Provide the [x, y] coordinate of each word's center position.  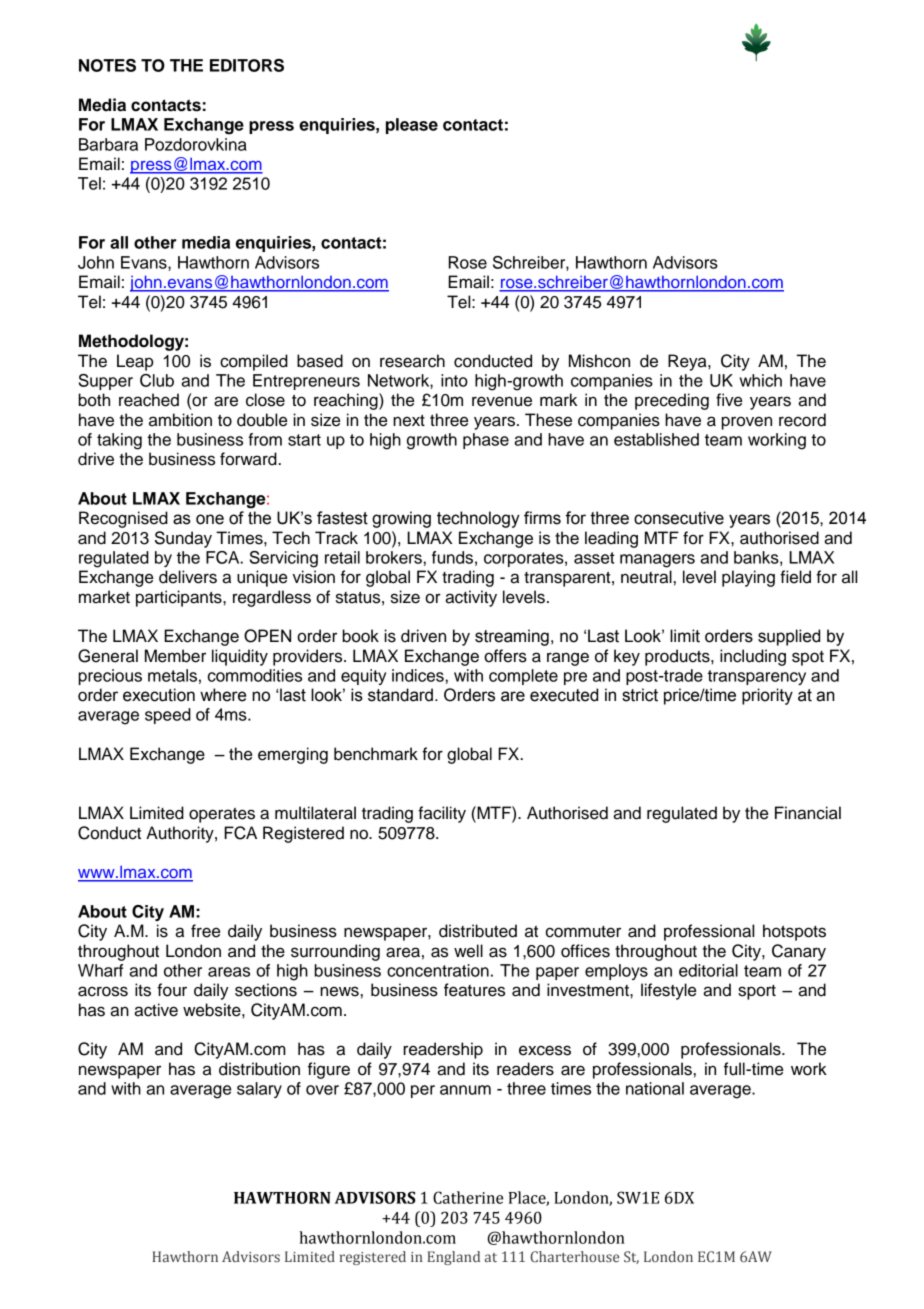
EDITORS [247, 65]
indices [418, 675]
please [412, 126]
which [761, 380]
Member [175, 656]
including [753, 657]
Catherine [468, 1197]
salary [259, 1090]
